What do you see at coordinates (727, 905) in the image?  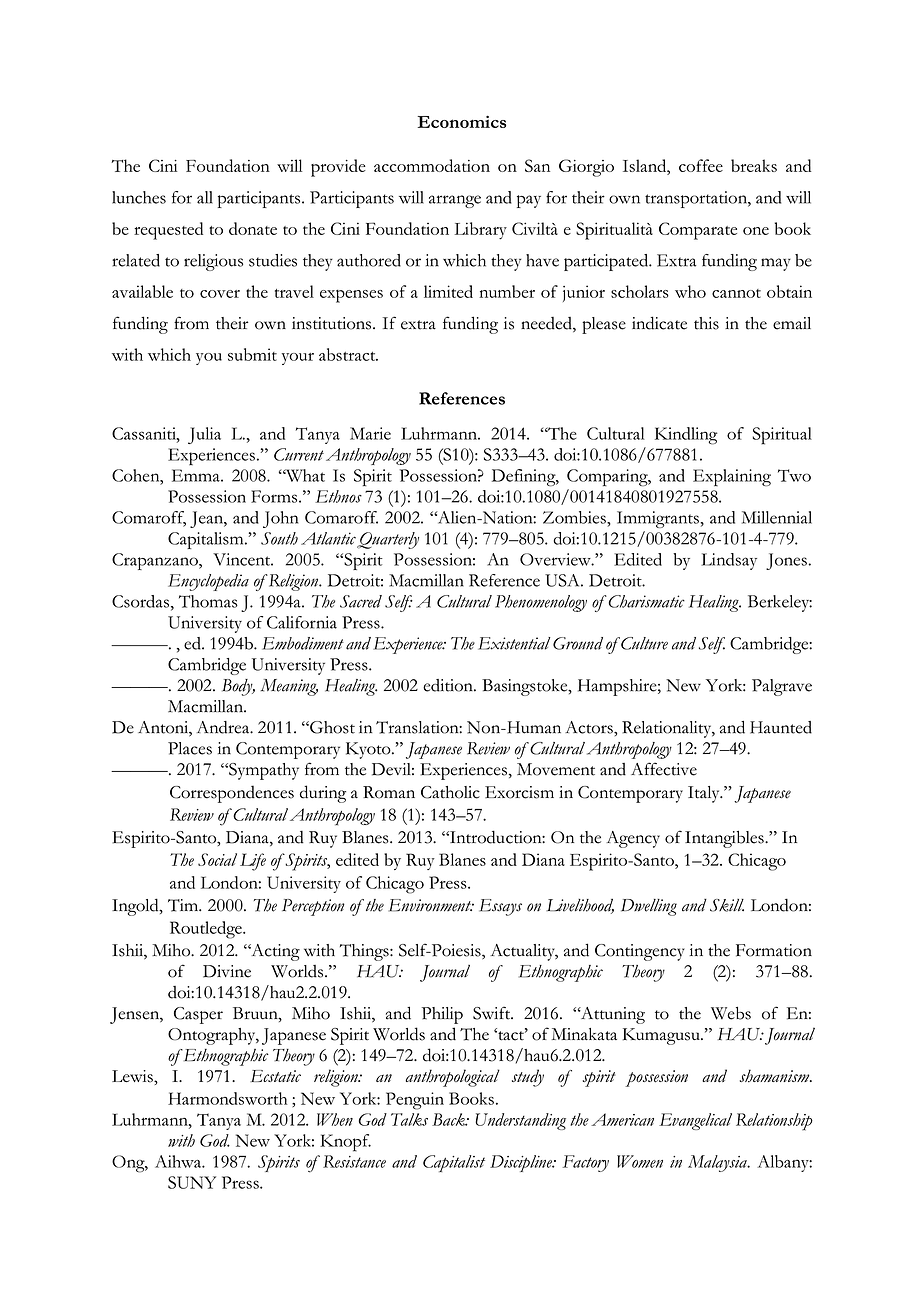 I see `Skill` at bounding box center [727, 905].
